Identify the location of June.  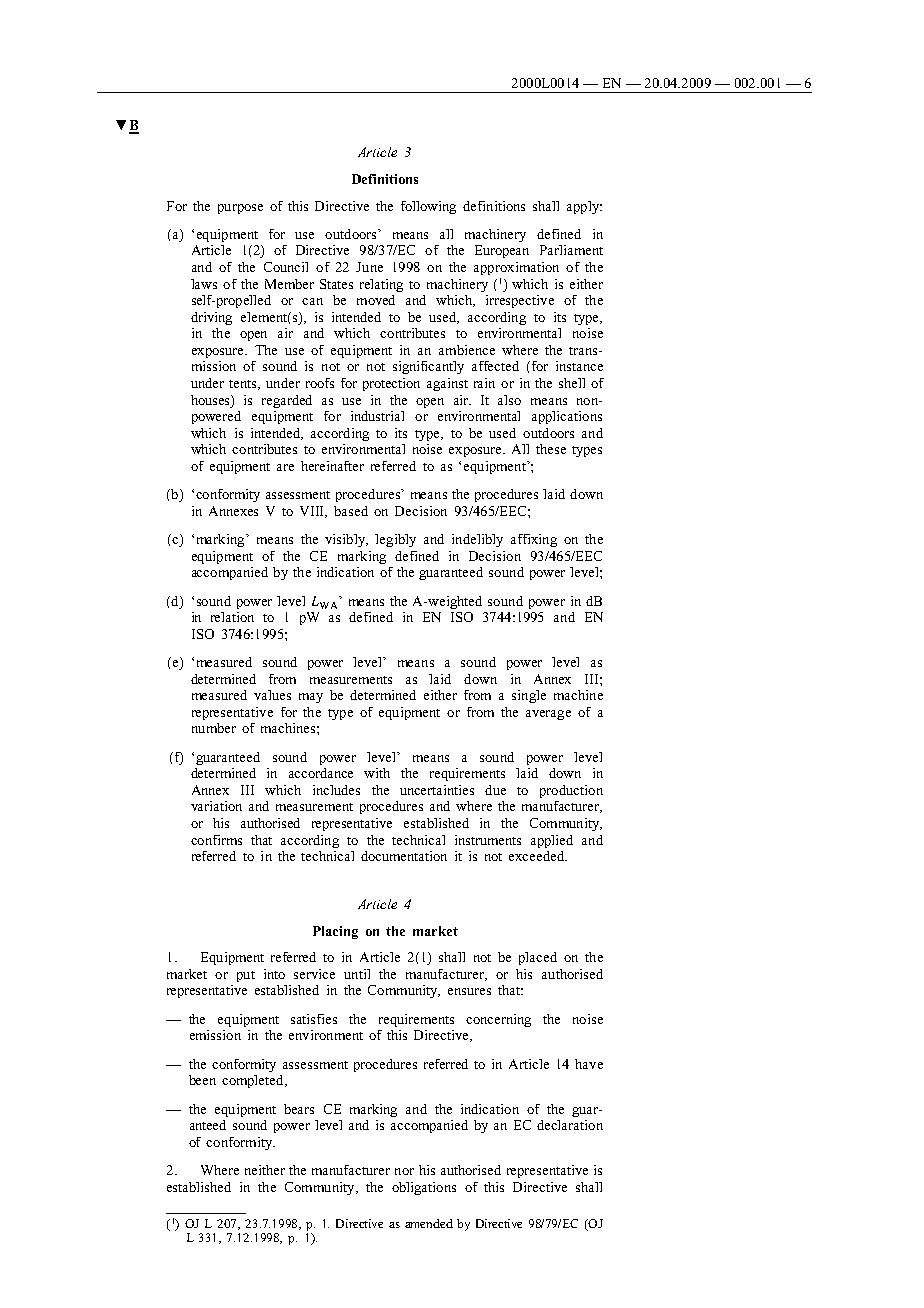
(369, 267).
